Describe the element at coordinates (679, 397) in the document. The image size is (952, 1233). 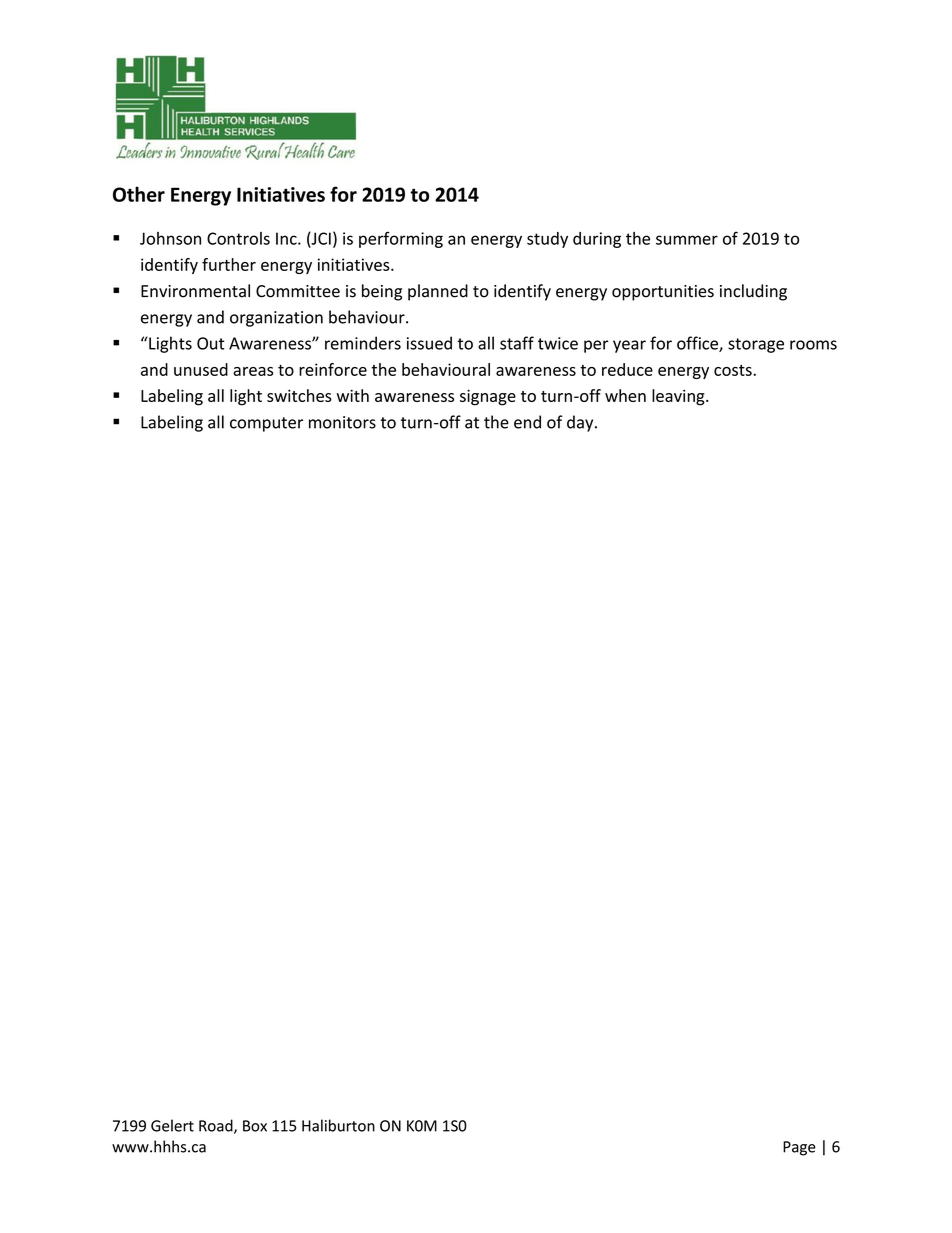
I see `leaving` at that location.
